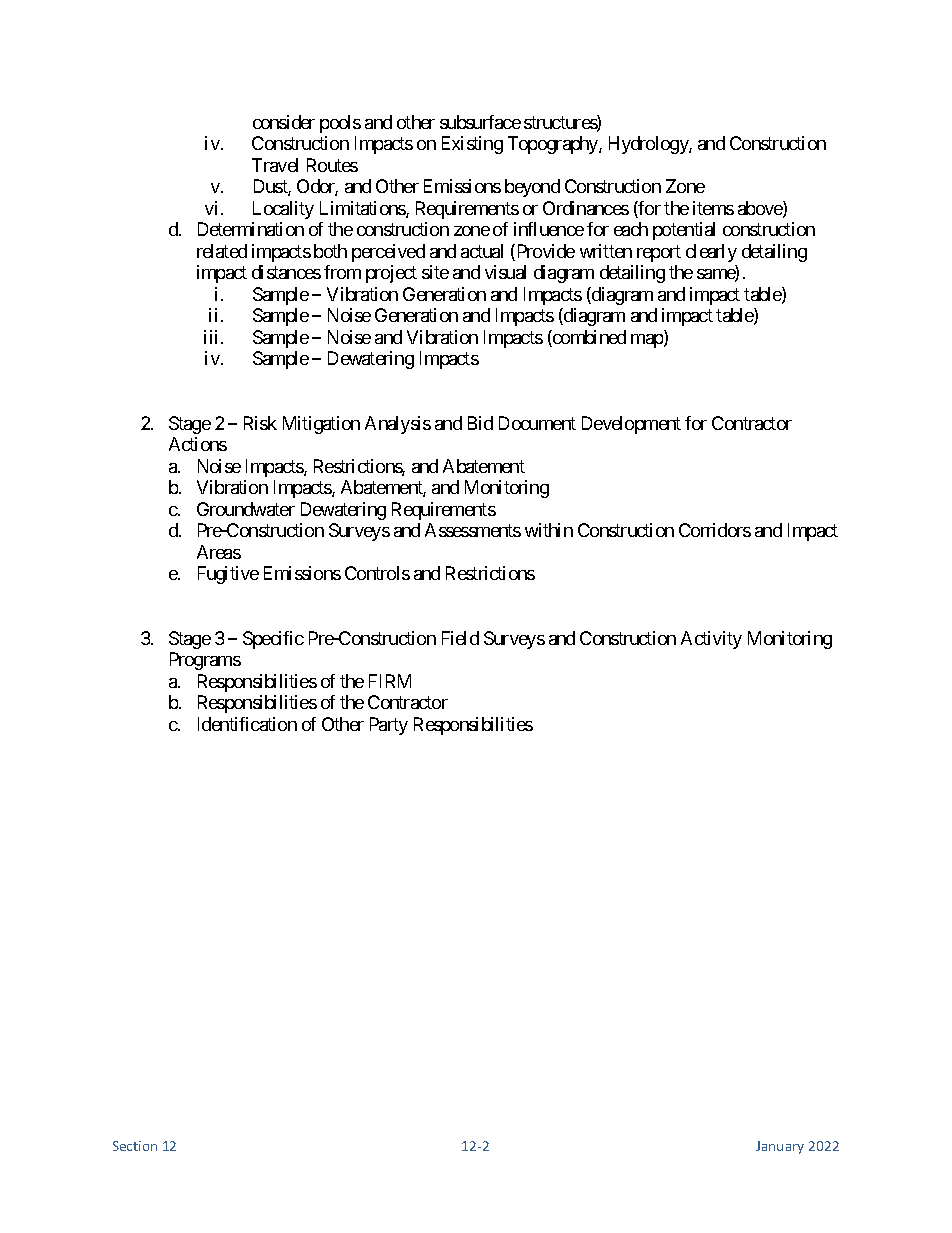 The height and width of the document is (1233, 952). Describe the element at coordinates (473, 530) in the document. I see `Assessments` at that location.
